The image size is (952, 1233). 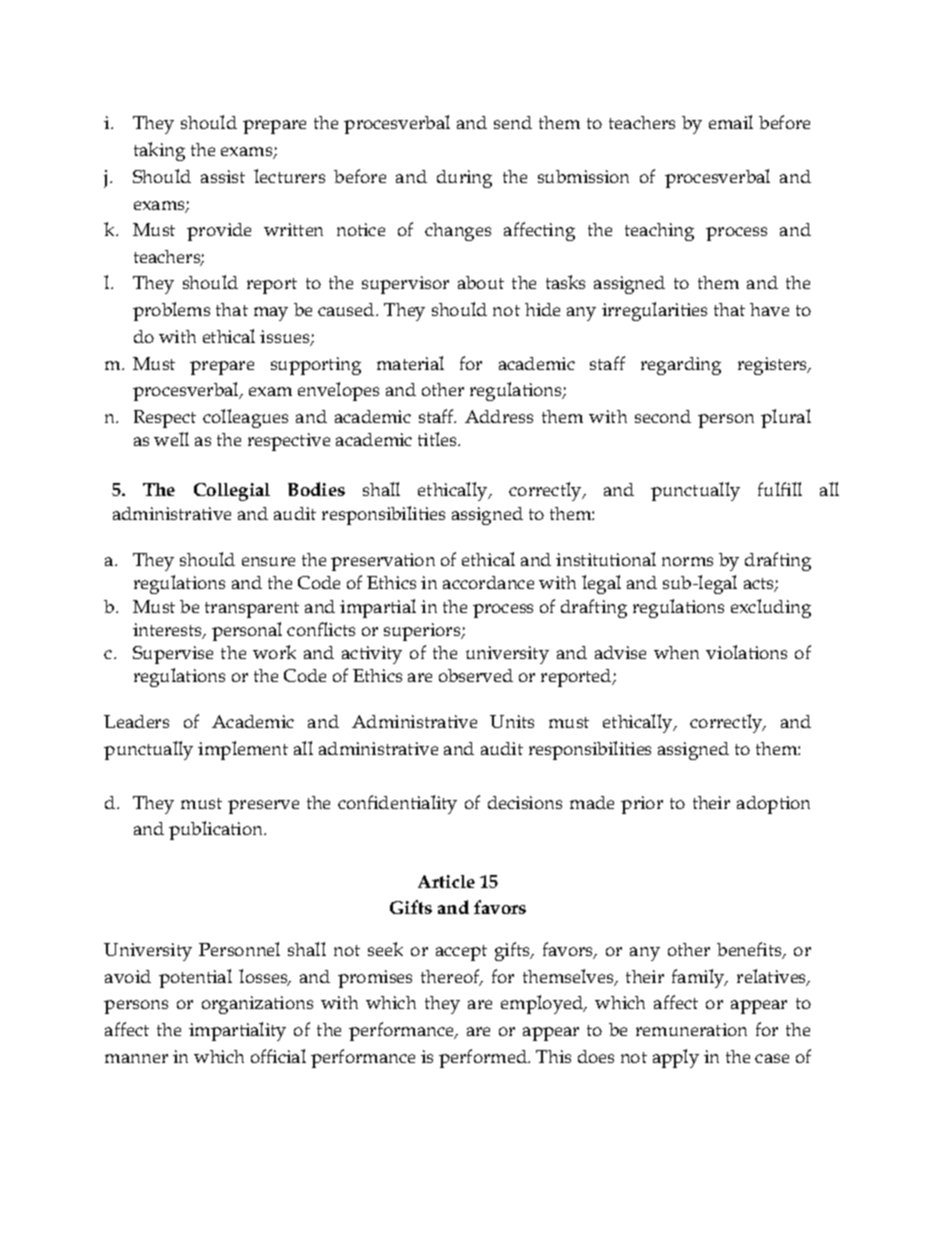 I want to click on second, so click(x=663, y=416).
